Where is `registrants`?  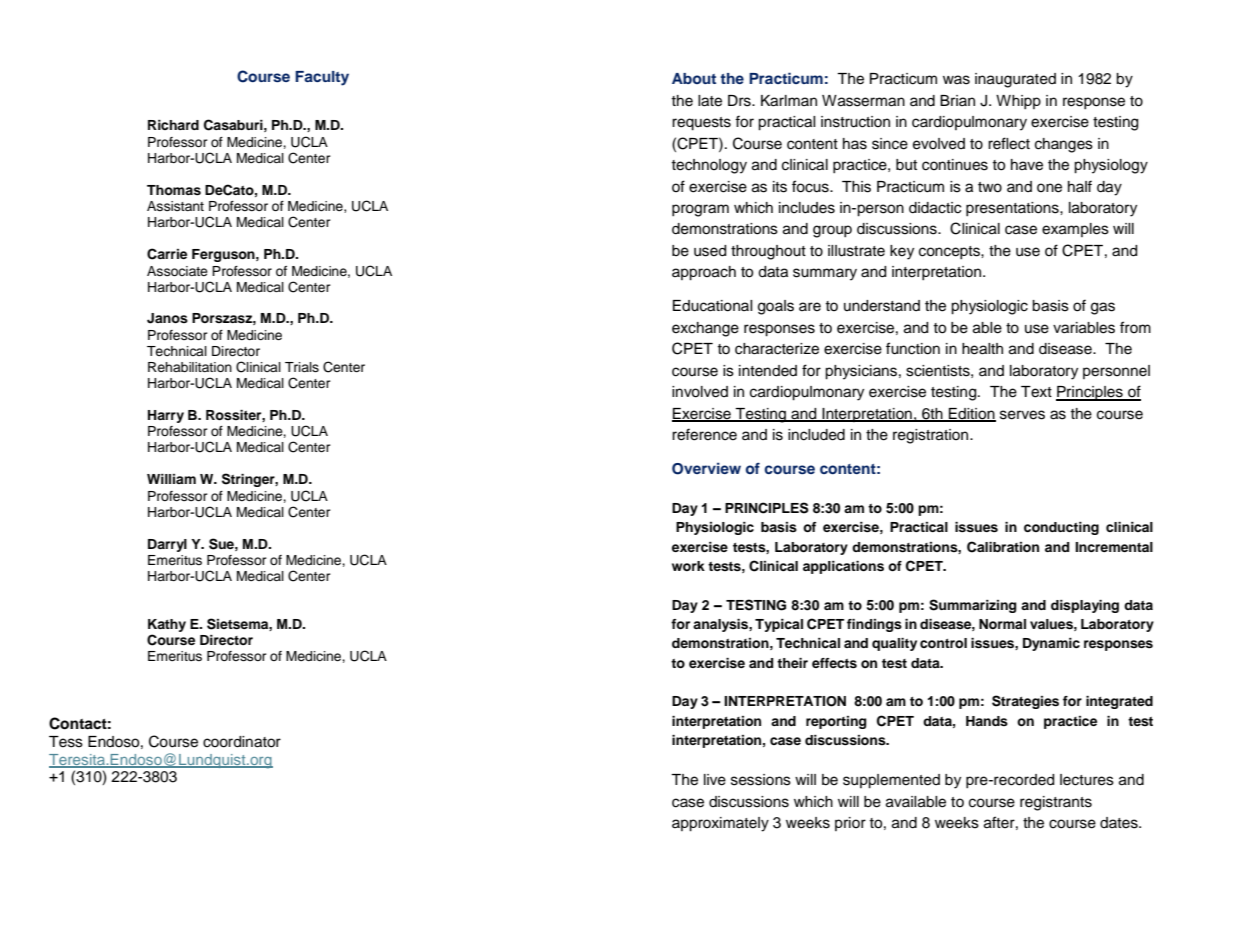
registrants is located at coordinates (1056, 803).
